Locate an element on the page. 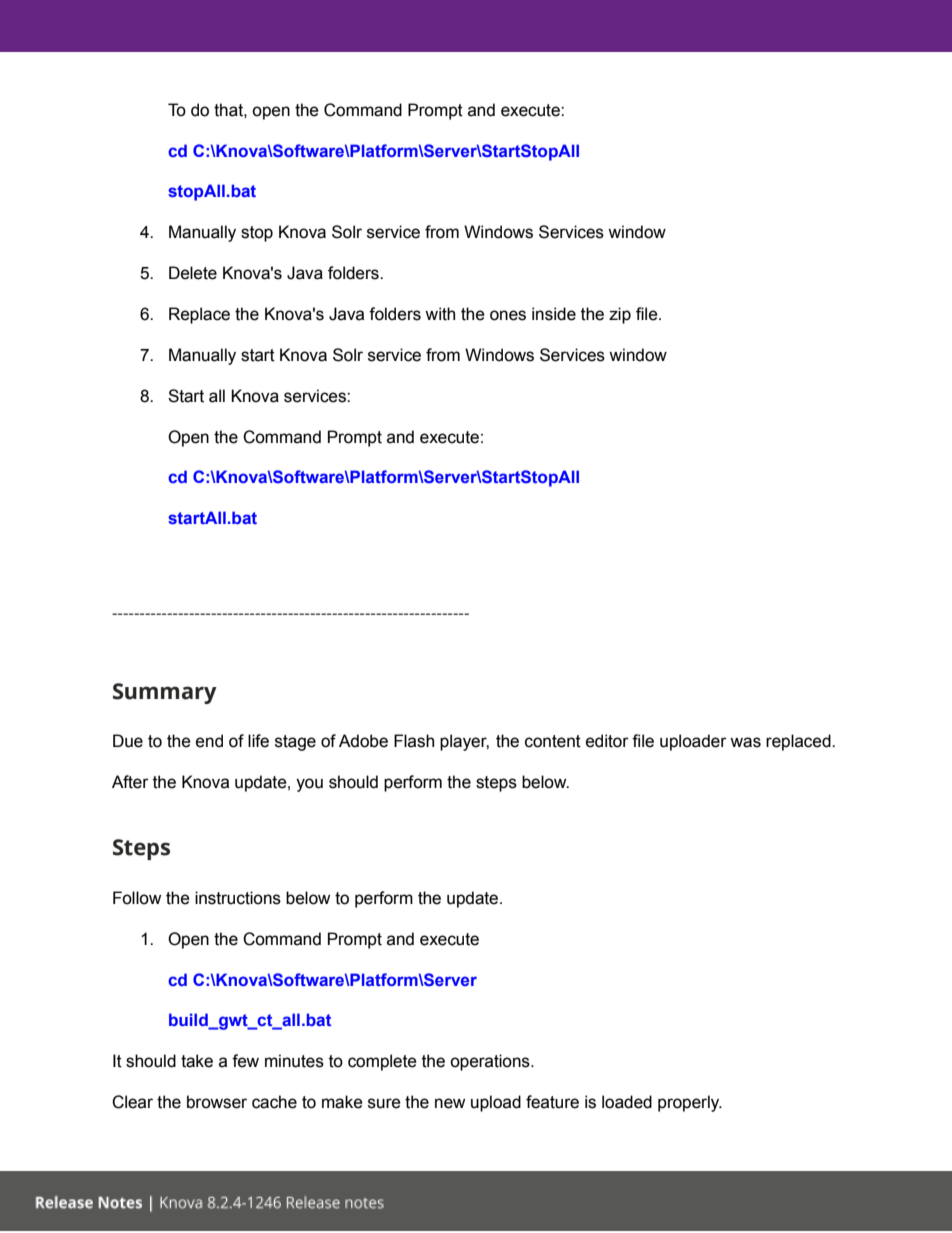  Summary is located at coordinates (165, 693).
